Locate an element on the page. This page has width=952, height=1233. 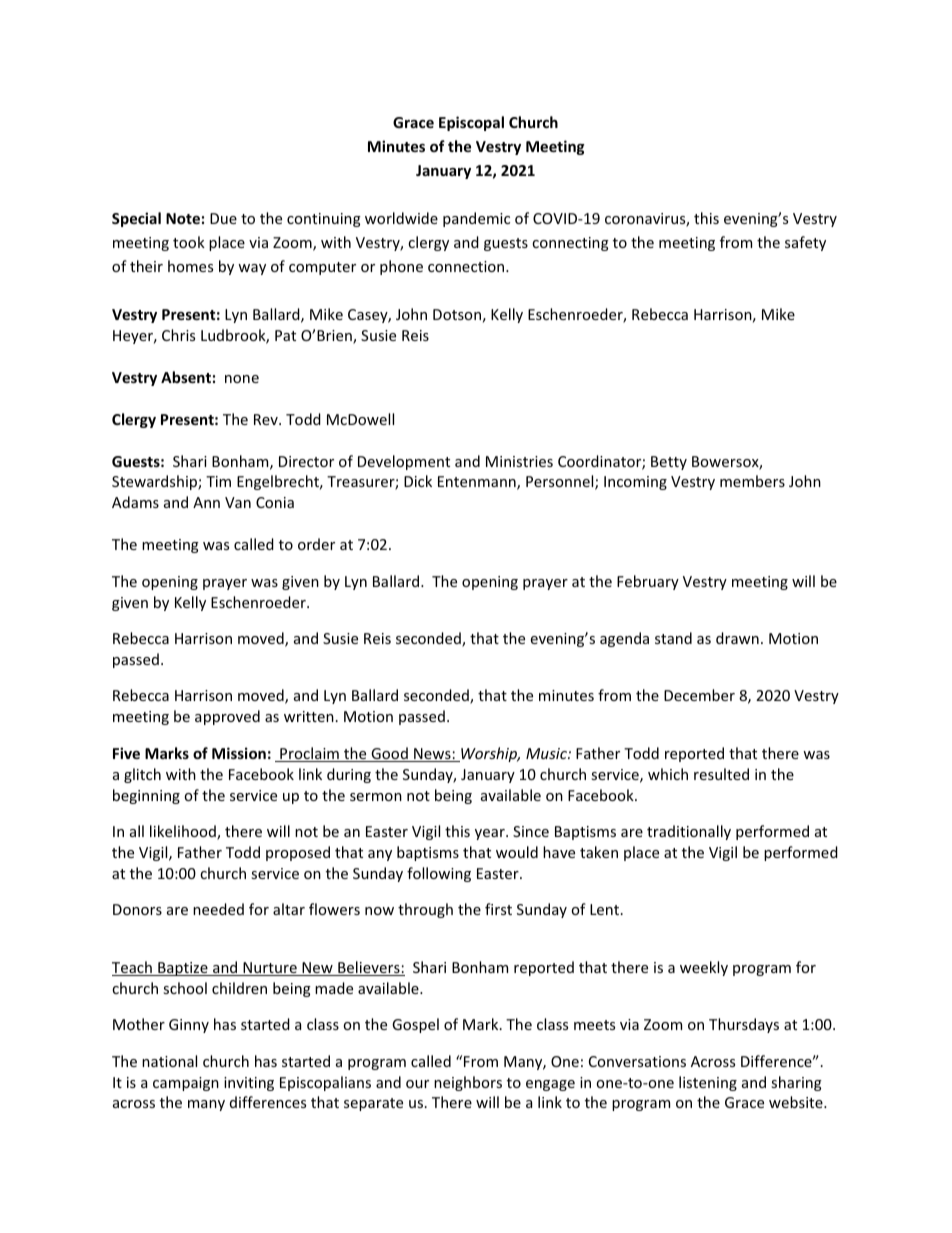
took is located at coordinates (189, 242).
